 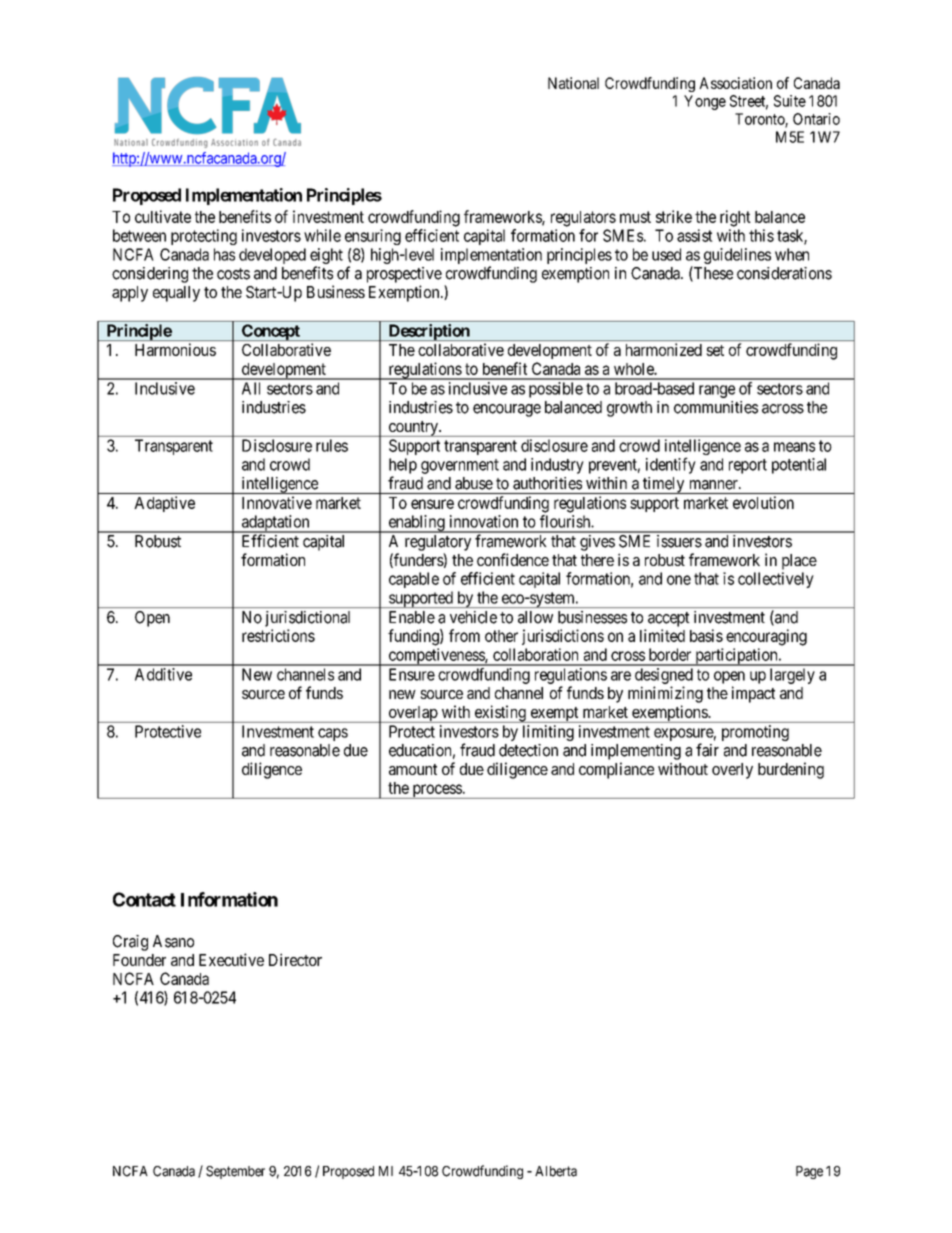 What do you see at coordinates (473, 617) in the screenshot?
I see `vehicle` at bounding box center [473, 617].
